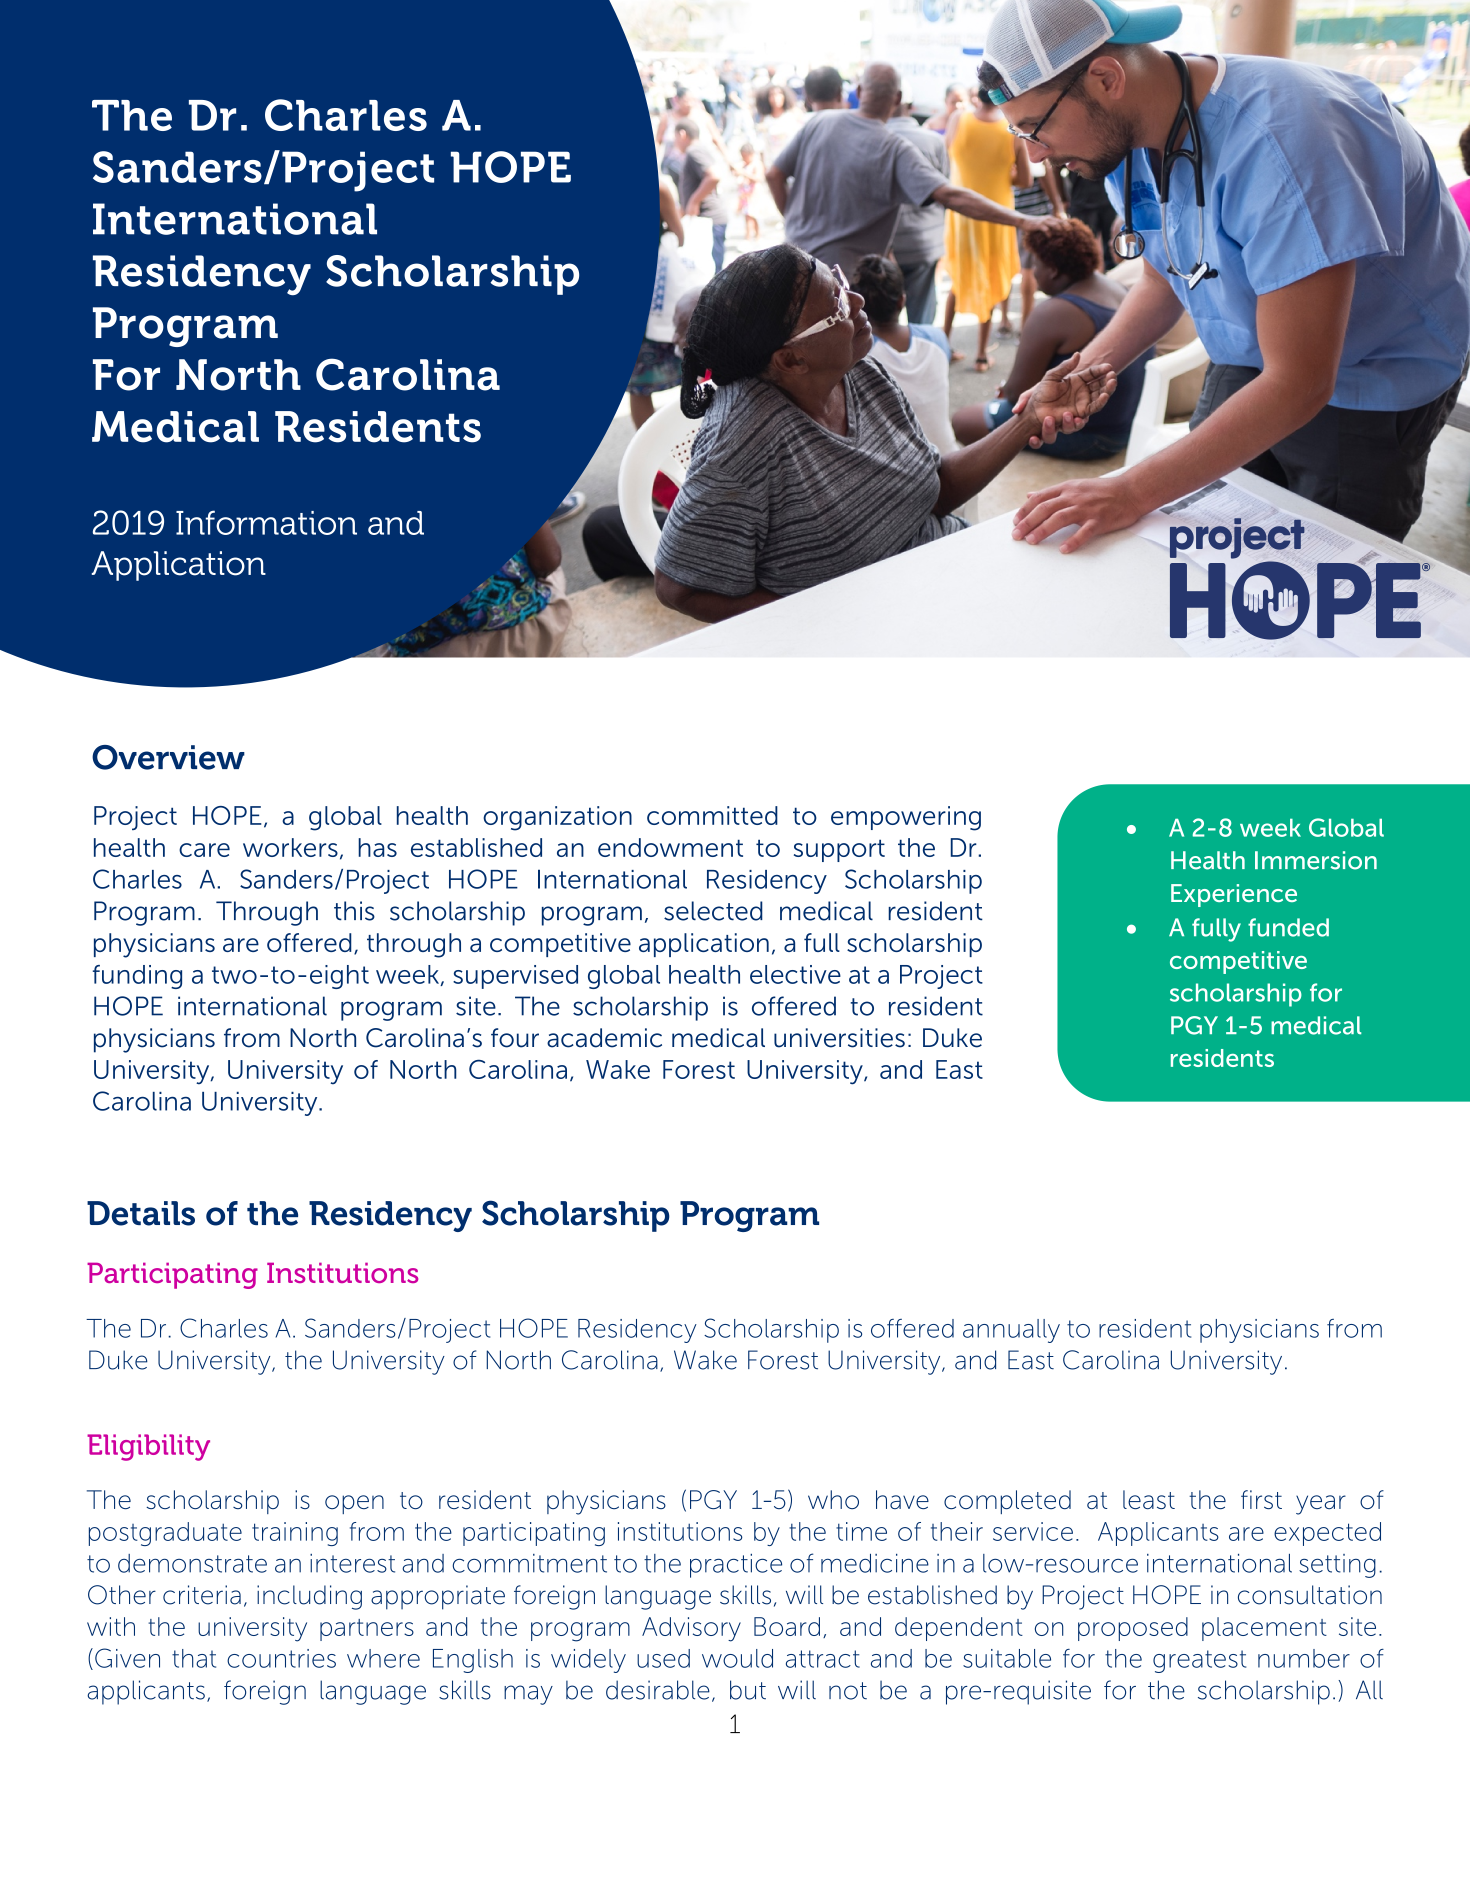  I want to click on who, so click(833, 1499).
